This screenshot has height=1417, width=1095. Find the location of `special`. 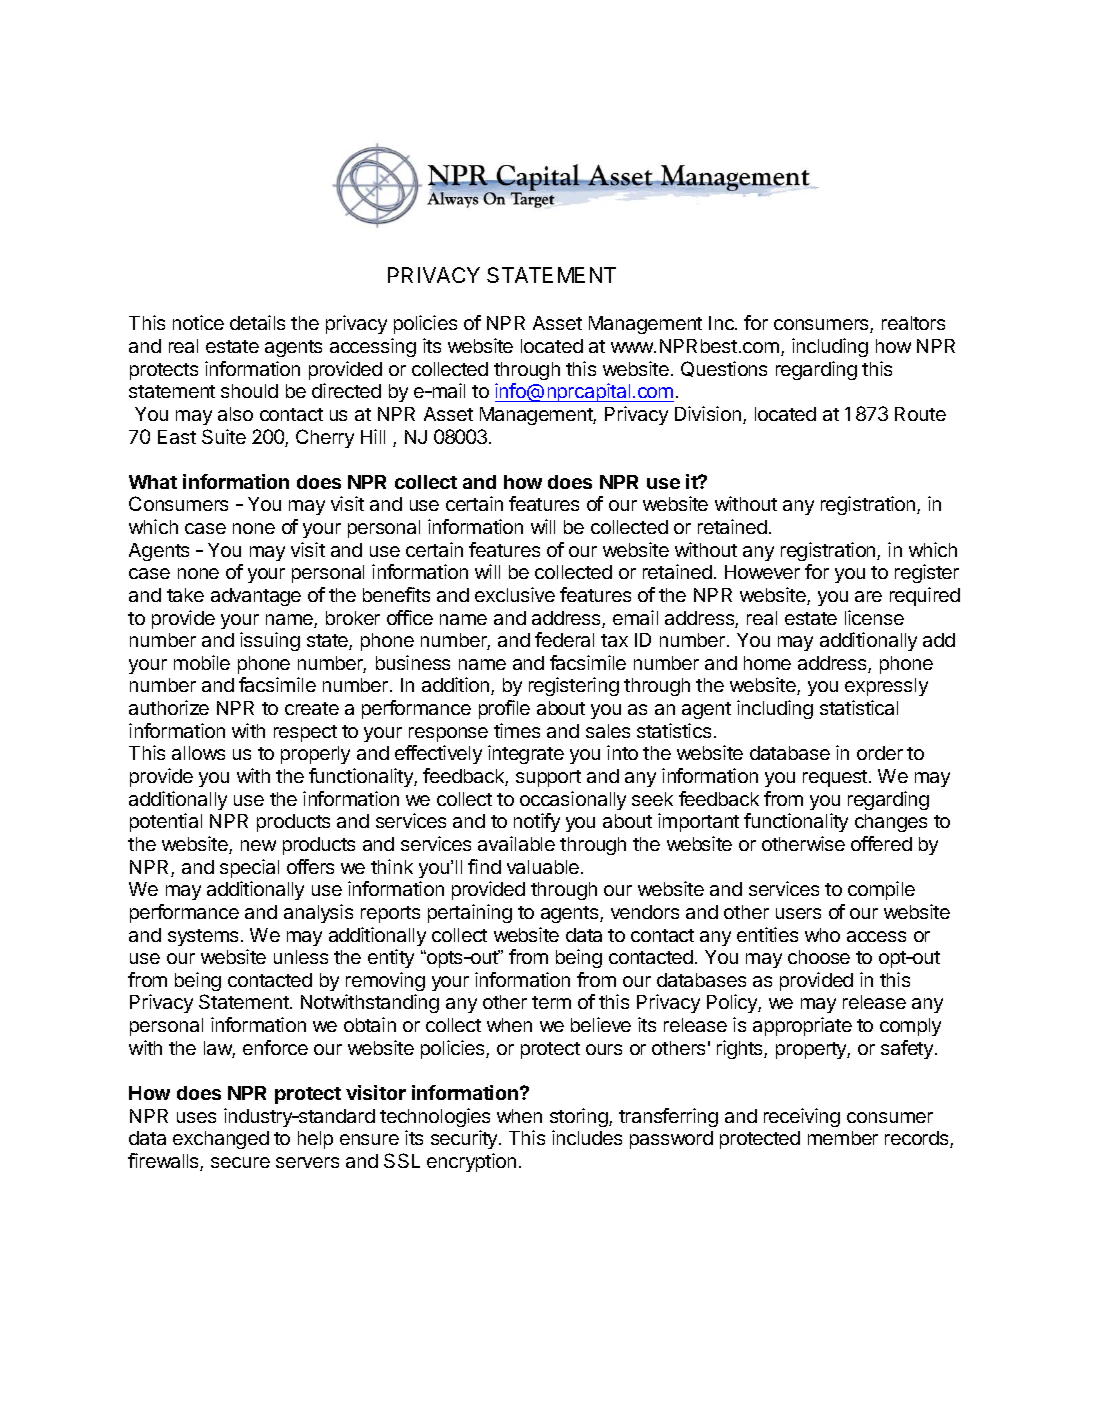

special is located at coordinates (249, 868).
